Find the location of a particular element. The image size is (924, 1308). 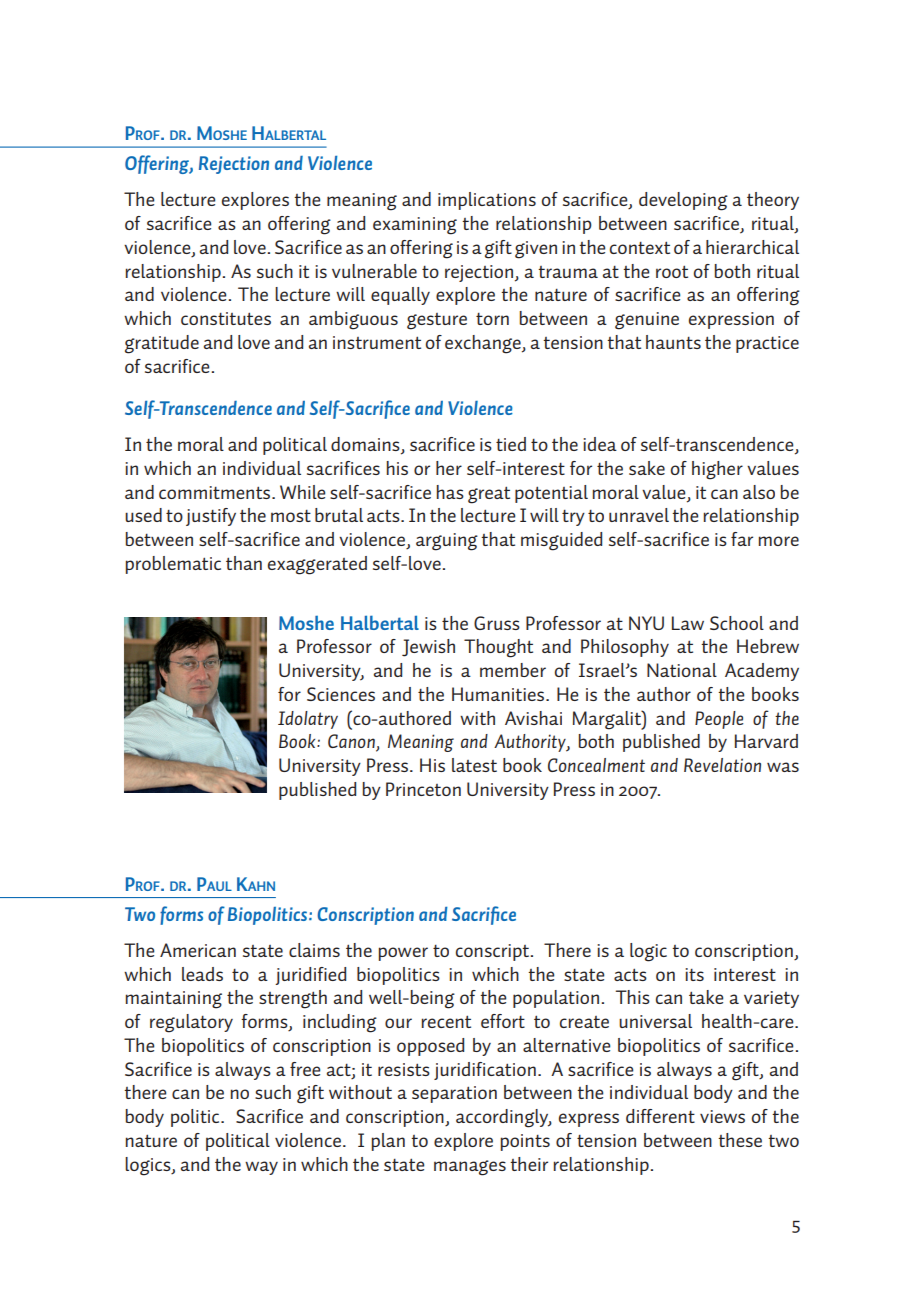

arguing is located at coordinates (447, 542).
